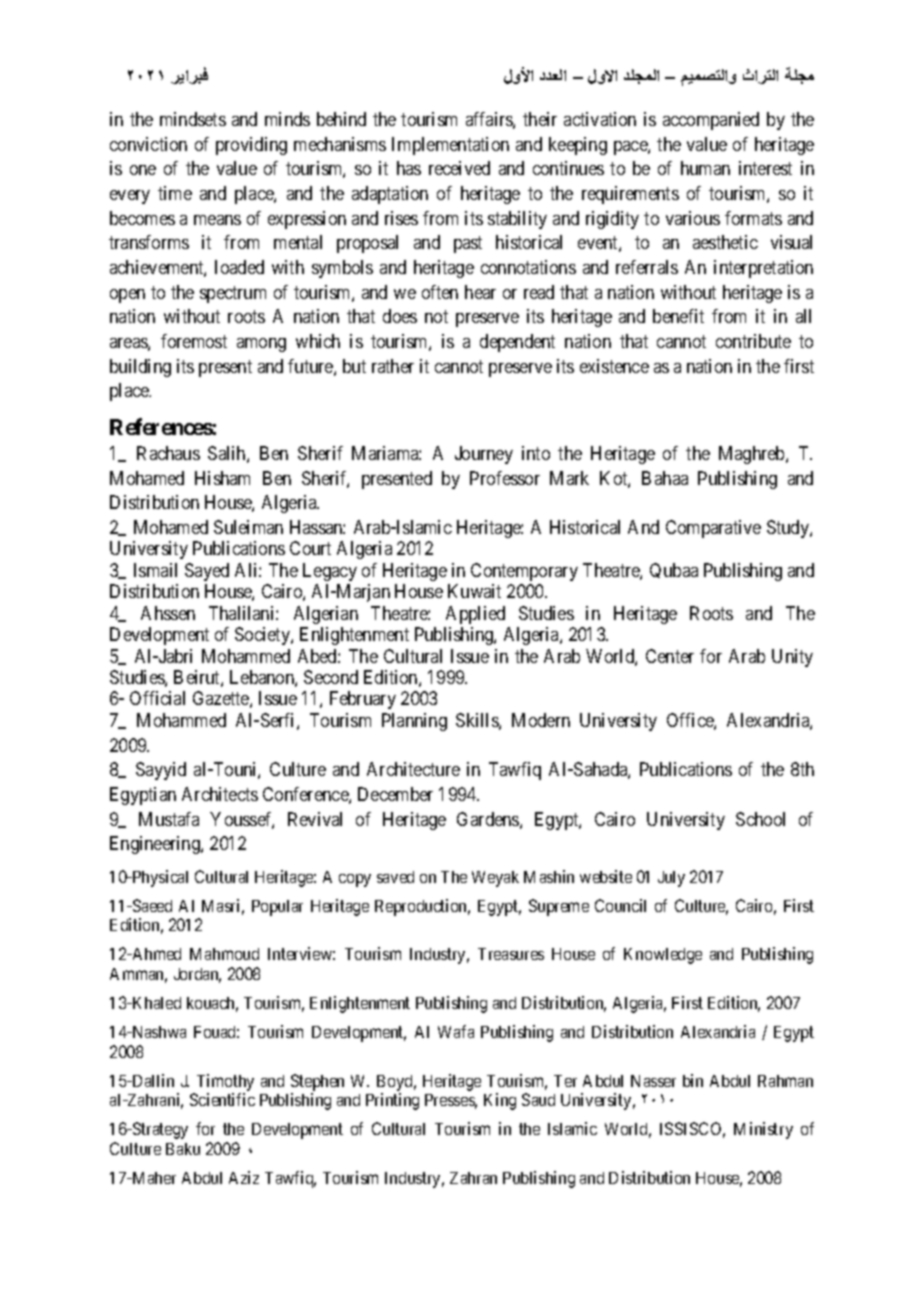  Describe the element at coordinates (475, 615) in the screenshot. I see `Applied` at that location.
